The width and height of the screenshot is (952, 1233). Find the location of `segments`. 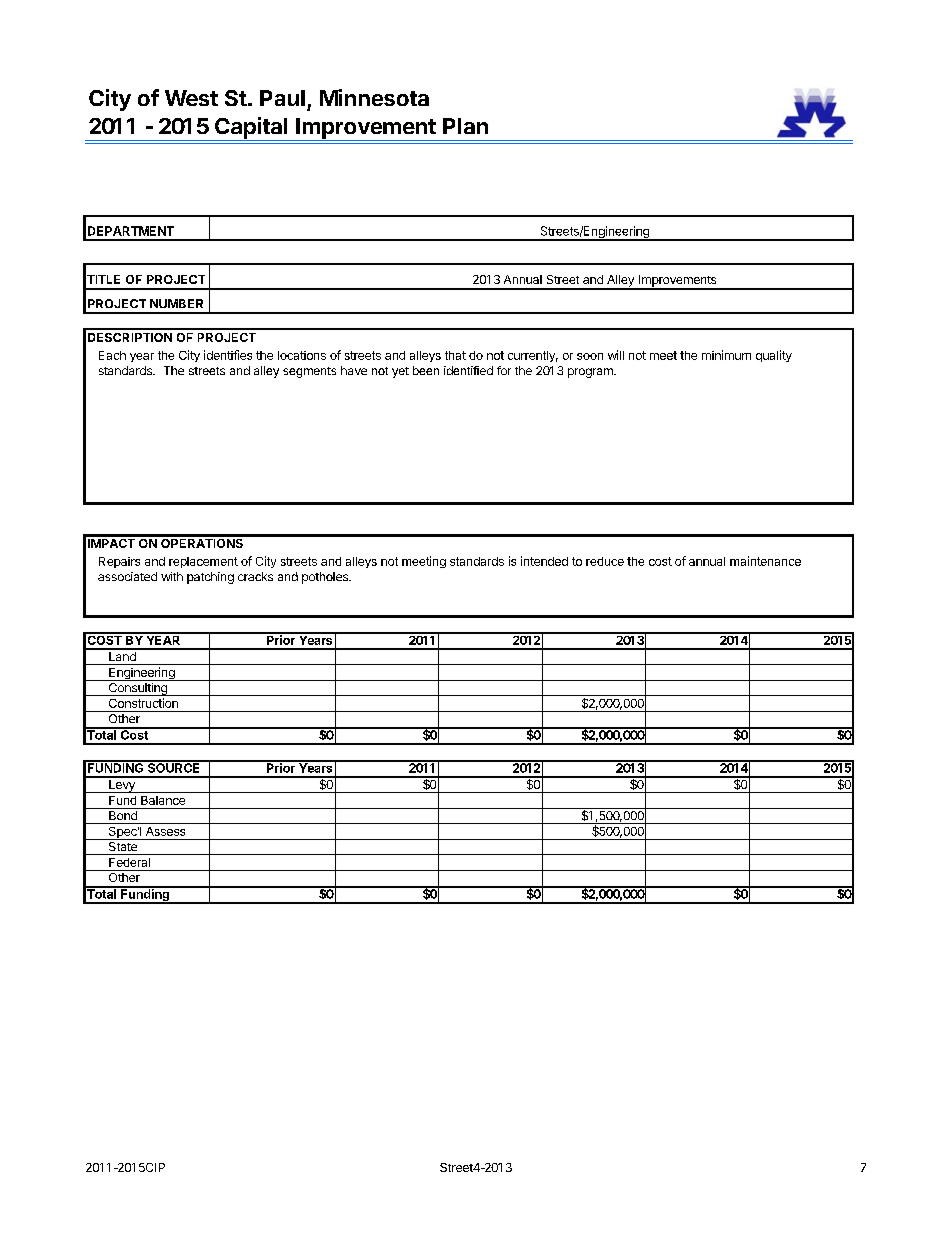

segments is located at coordinates (309, 372).
